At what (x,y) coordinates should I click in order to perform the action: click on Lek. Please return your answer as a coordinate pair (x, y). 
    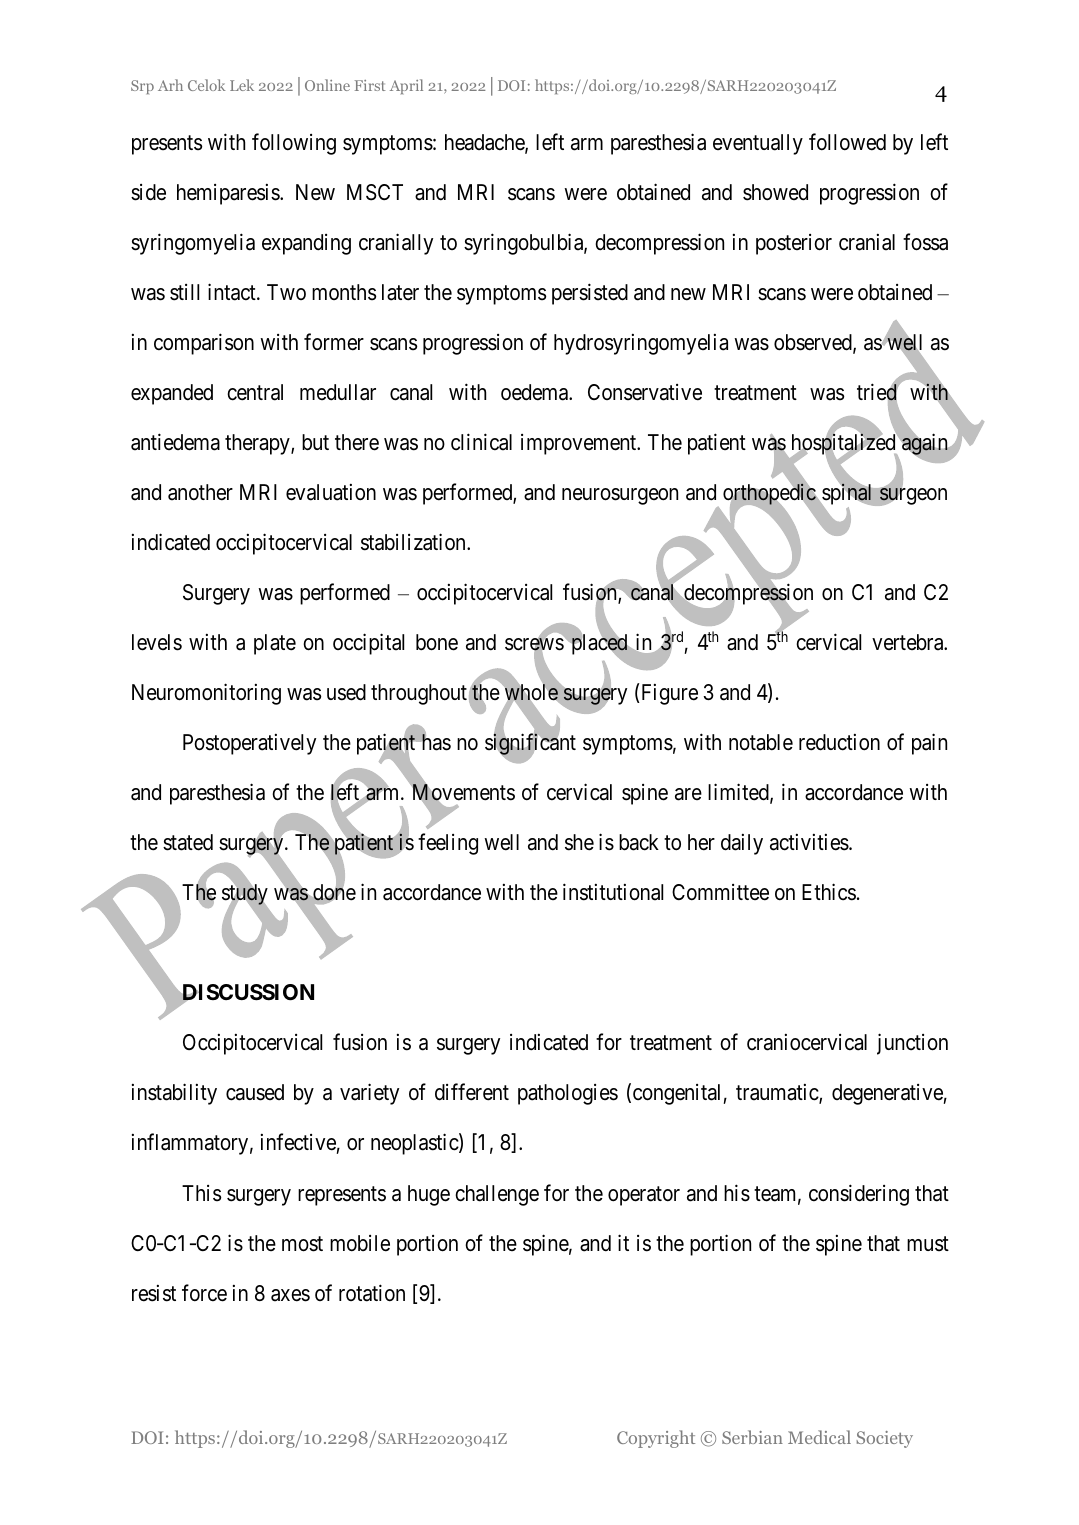
    Looking at the image, I should click on (242, 85).
